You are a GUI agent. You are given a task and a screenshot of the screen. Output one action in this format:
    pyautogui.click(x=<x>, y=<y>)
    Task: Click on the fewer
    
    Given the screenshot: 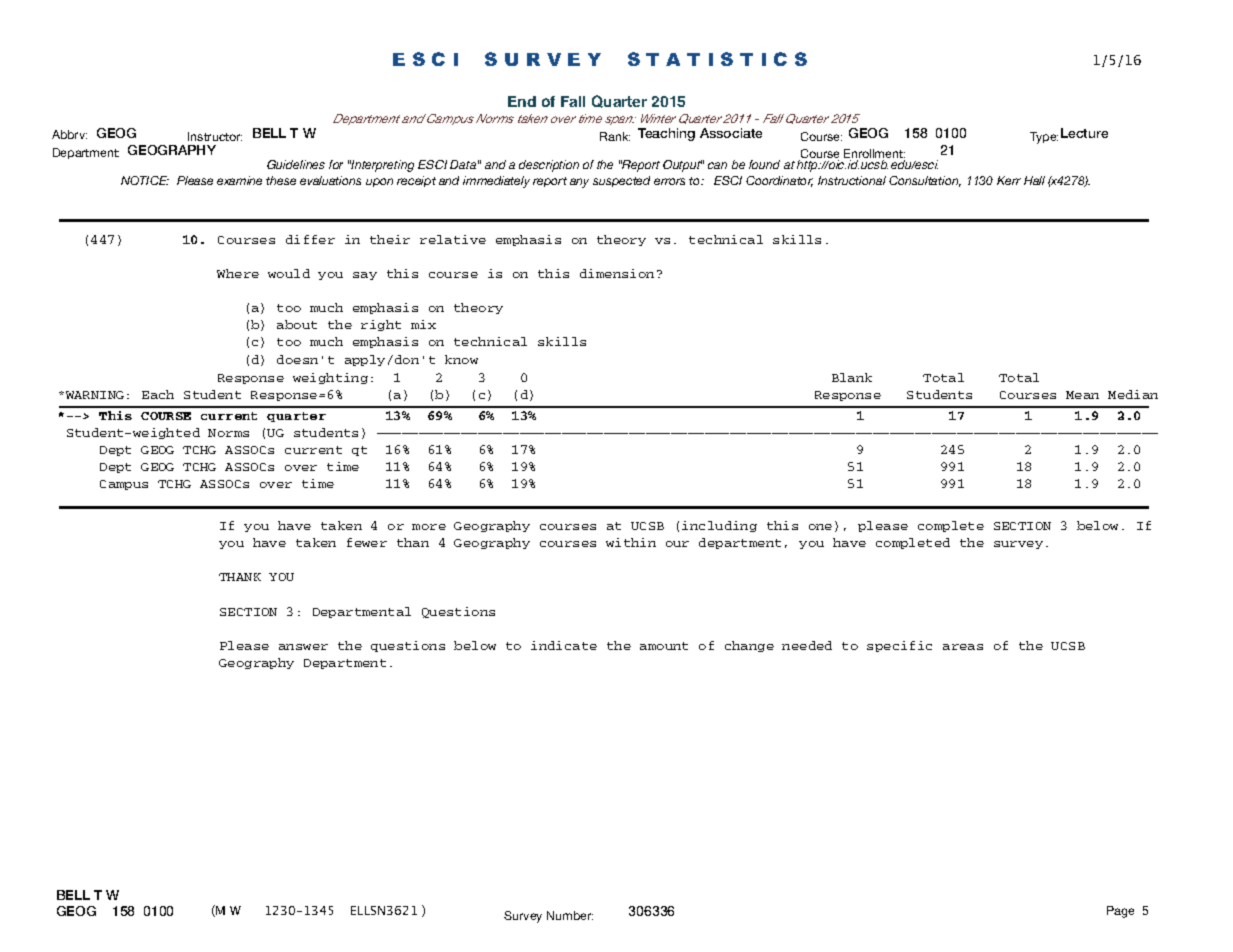 What is the action you would take?
    pyautogui.click(x=367, y=542)
